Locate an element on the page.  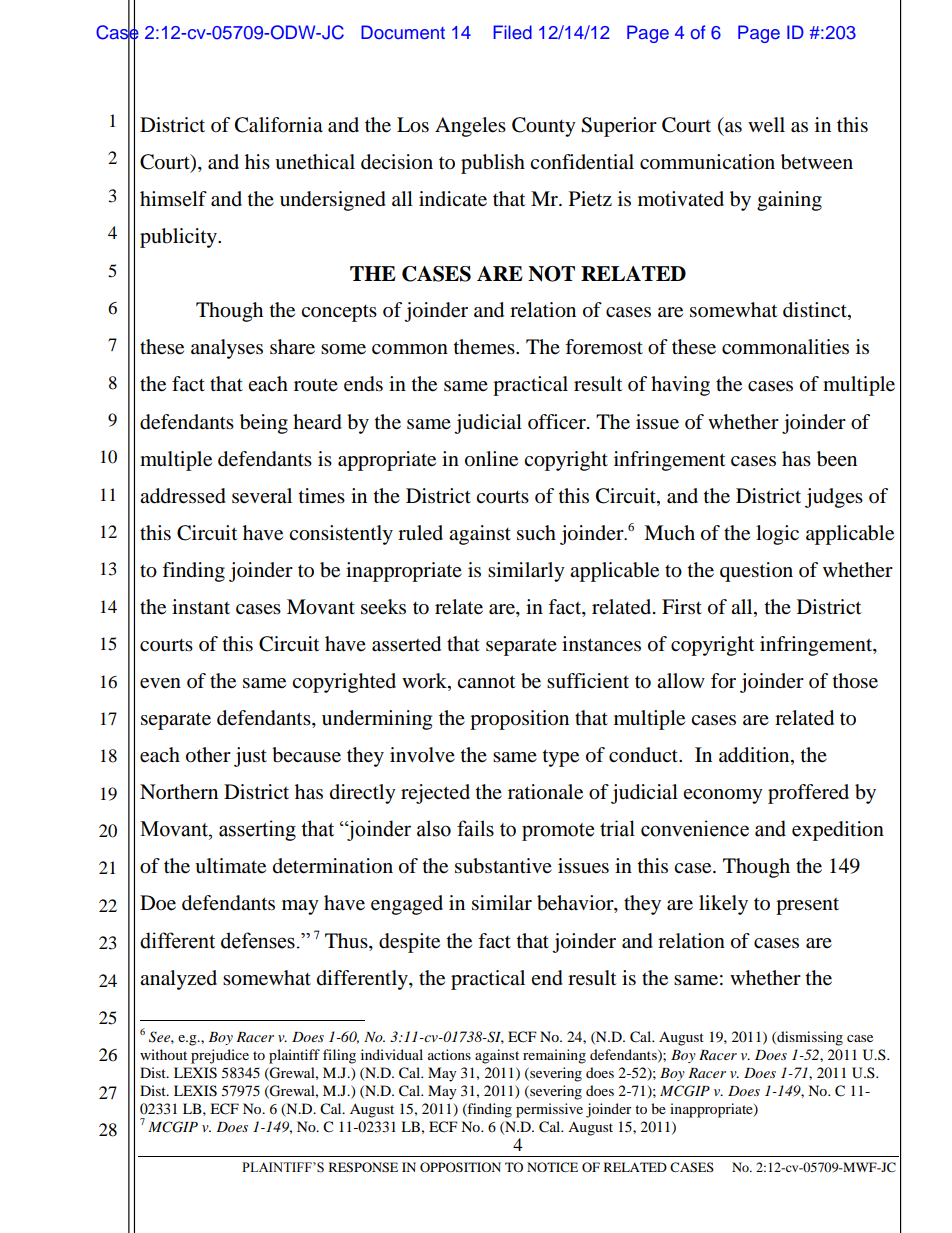
being is located at coordinates (264, 424).
